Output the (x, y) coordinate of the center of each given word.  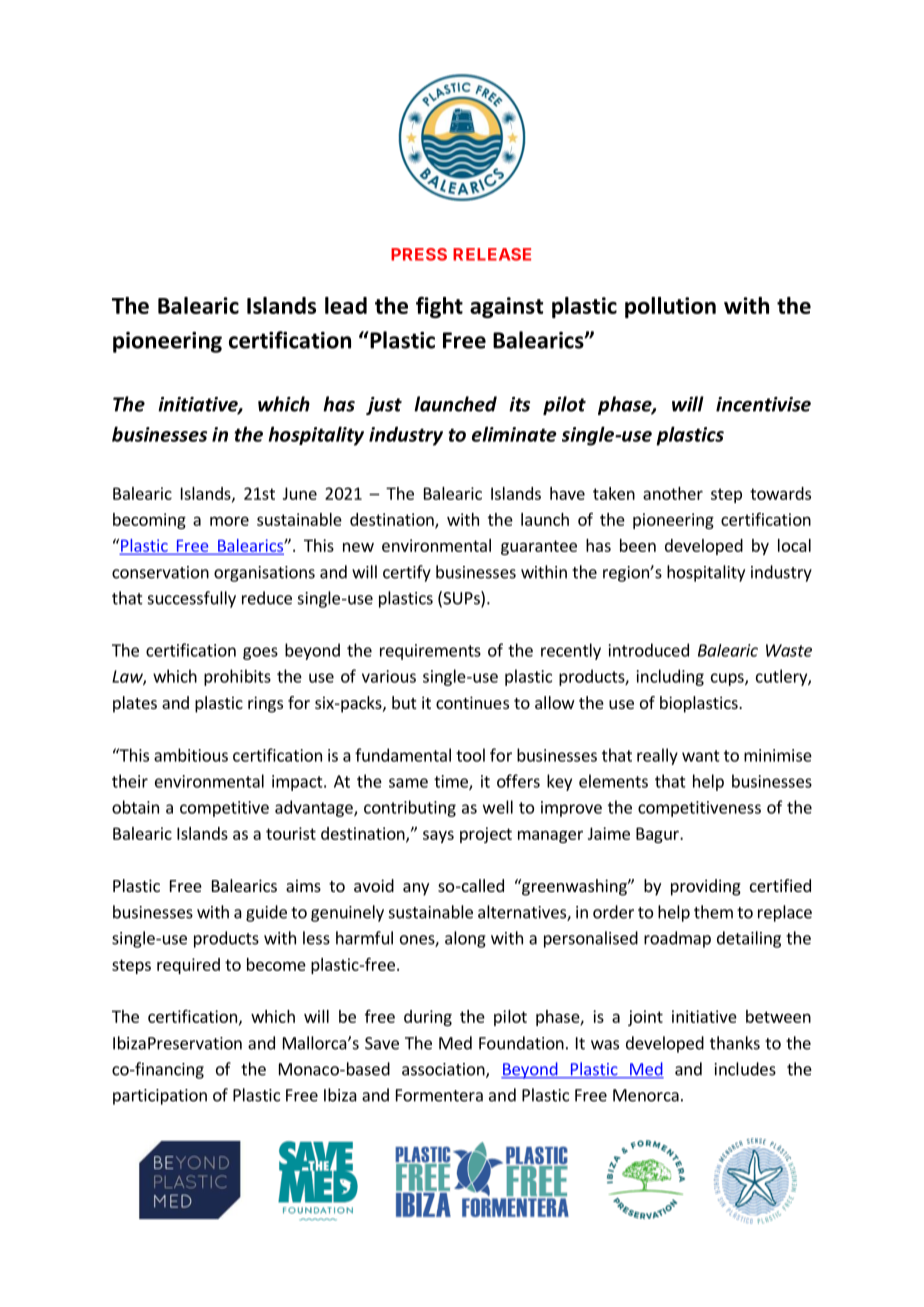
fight (439, 307)
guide (266, 913)
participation (160, 1097)
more (229, 521)
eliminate (514, 434)
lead (346, 305)
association (444, 1070)
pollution (670, 307)
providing (706, 887)
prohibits (237, 677)
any (416, 889)
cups (728, 679)
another (673, 493)
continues (472, 702)
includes (745, 1069)
